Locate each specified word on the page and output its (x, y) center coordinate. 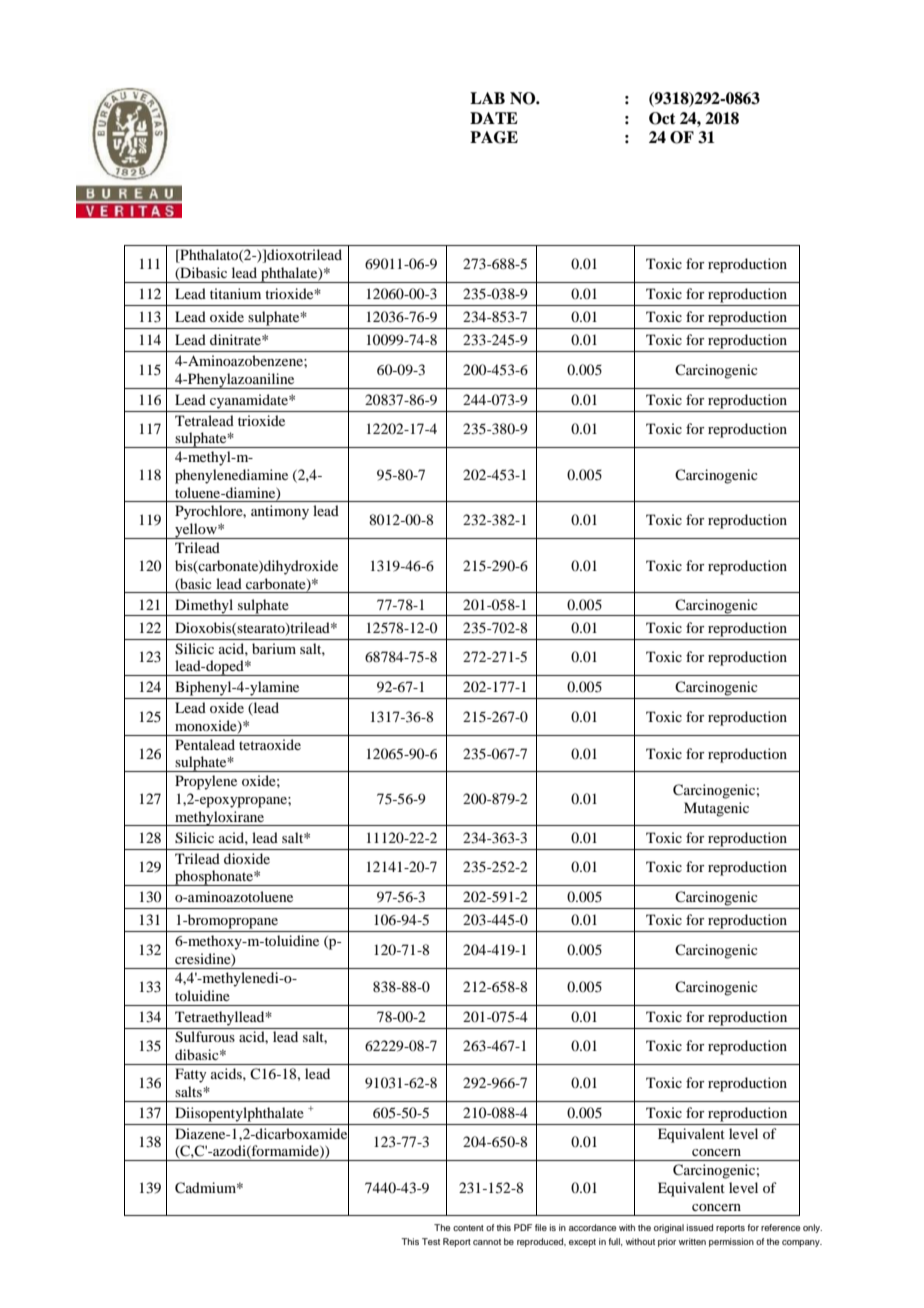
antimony (280, 512)
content (468, 1228)
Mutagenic (716, 809)
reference (780, 1227)
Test (431, 1241)
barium (274, 648)
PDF (523, 1227)
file (541, 1227)
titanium (235, 293)
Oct (662, 118)
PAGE (494, 137)
